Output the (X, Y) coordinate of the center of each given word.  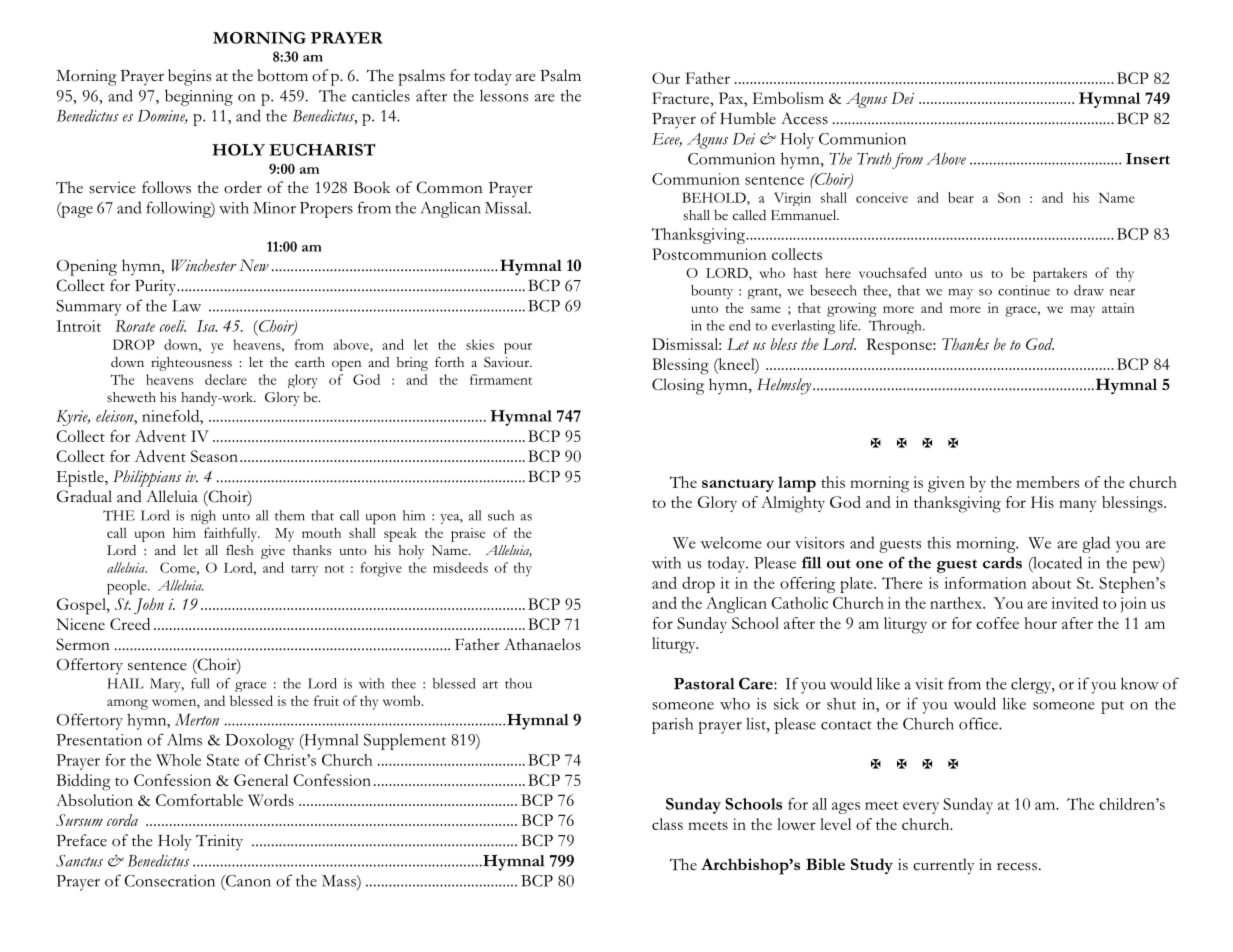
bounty (712, 292)
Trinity (219, 842)
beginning (199, 97)
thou (518, 683)
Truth (874, 158)
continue (1024, 290)
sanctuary (738, 485)
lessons (504, 96)
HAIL (125, 683)
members (1047, 482)
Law (186, 306)
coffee (997, 623)
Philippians (147, 478)
